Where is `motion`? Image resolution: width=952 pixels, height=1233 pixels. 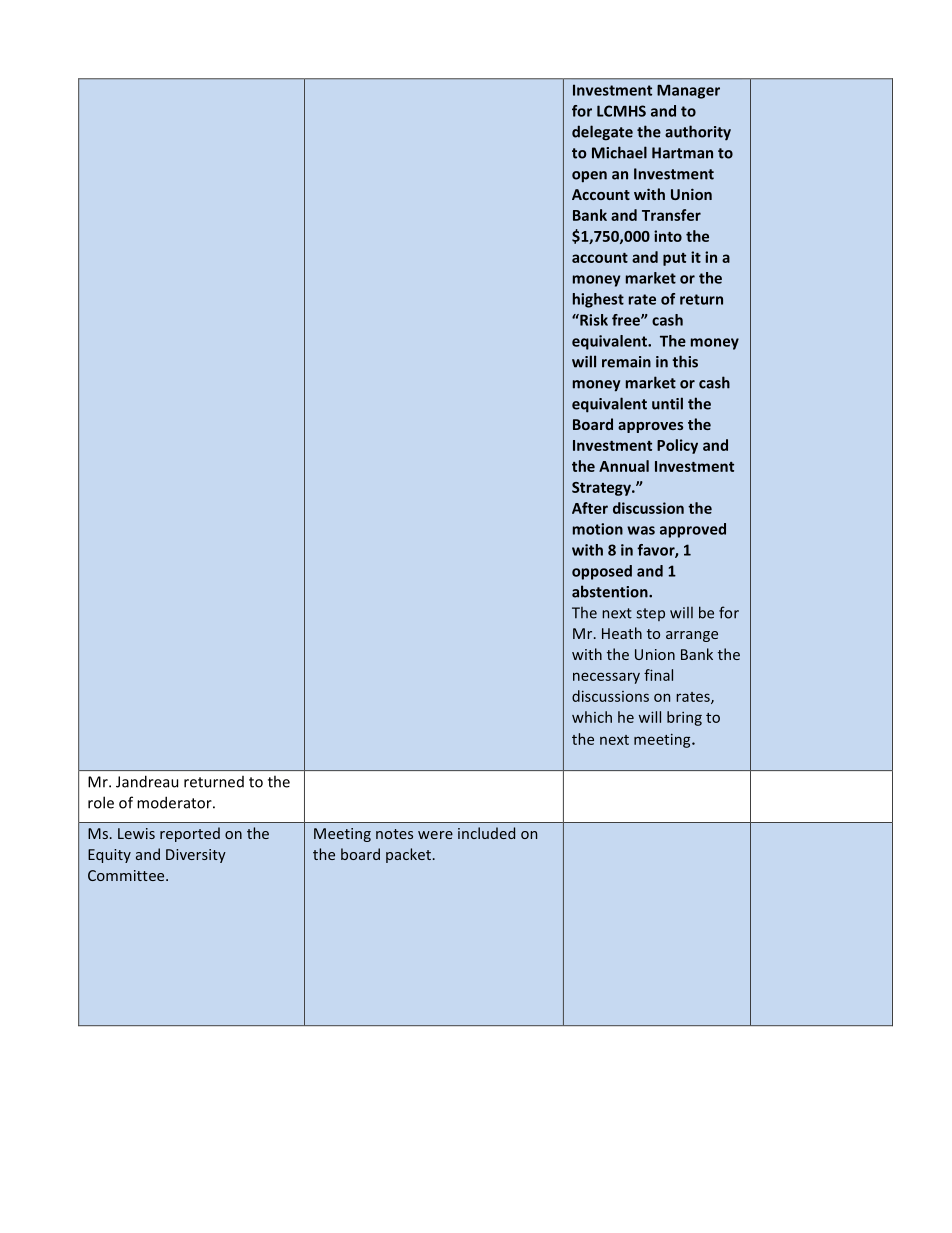
motion is located at coordinates (598, 529).
